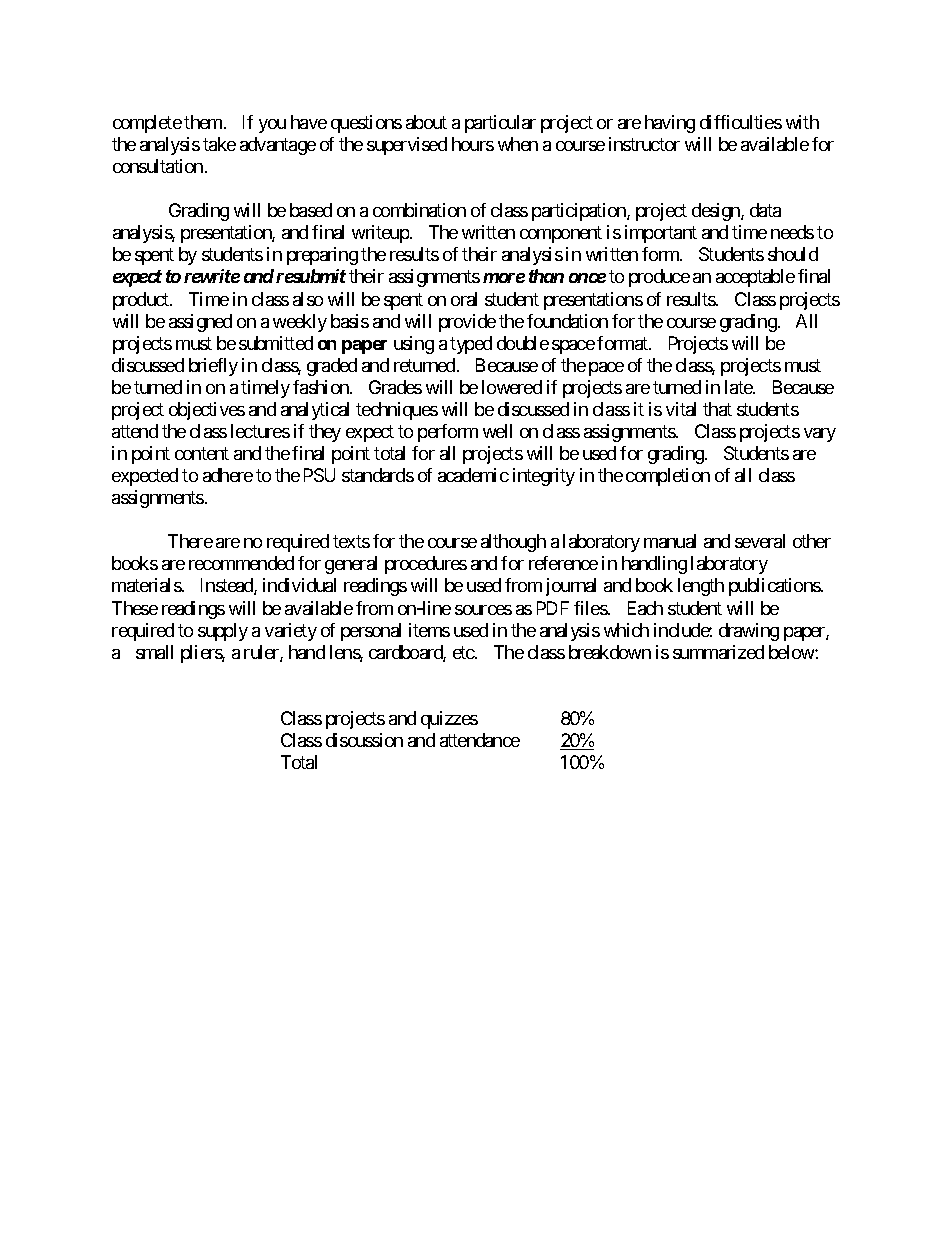  What do you see at coordinates (518, 144) in the page?
I see `when` at bounding box center [518, 144].
